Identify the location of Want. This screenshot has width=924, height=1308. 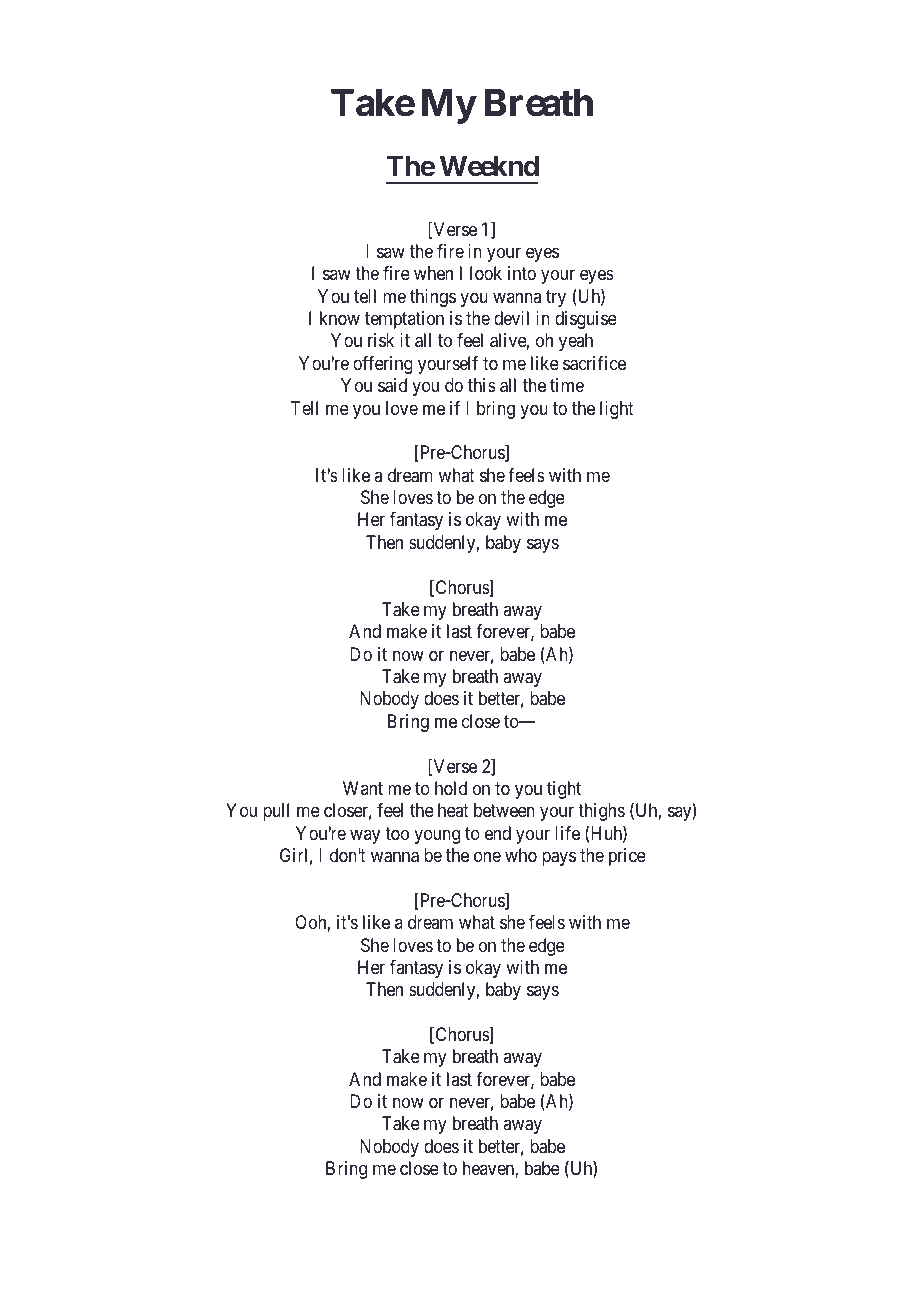
(363, 788).
